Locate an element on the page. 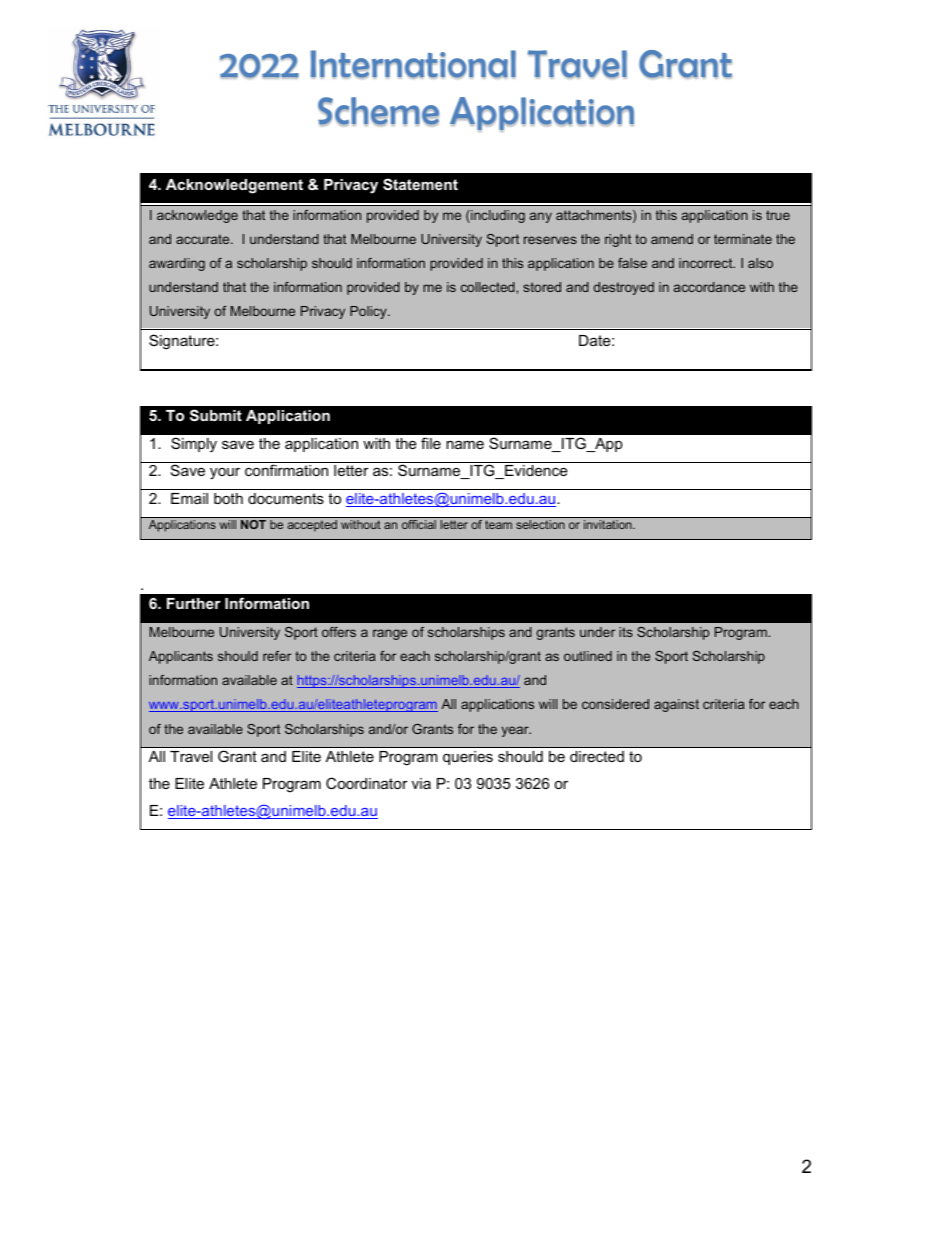 This document has width=952, height=1233. International is located at coordinates (413, 64).
